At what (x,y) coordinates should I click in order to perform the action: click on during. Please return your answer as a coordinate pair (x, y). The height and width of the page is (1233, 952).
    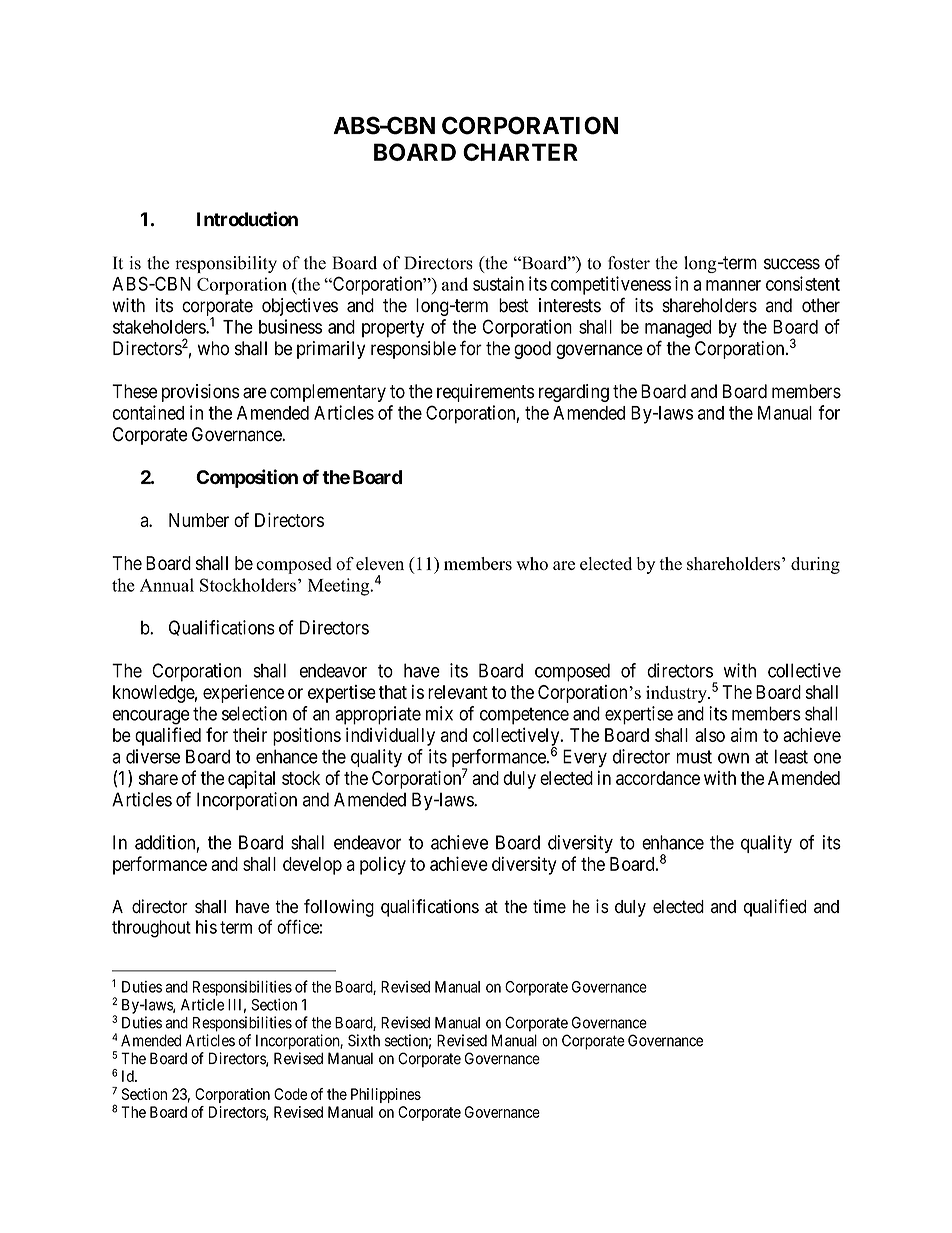
    Looking at the image, I should click on (815, 565).
